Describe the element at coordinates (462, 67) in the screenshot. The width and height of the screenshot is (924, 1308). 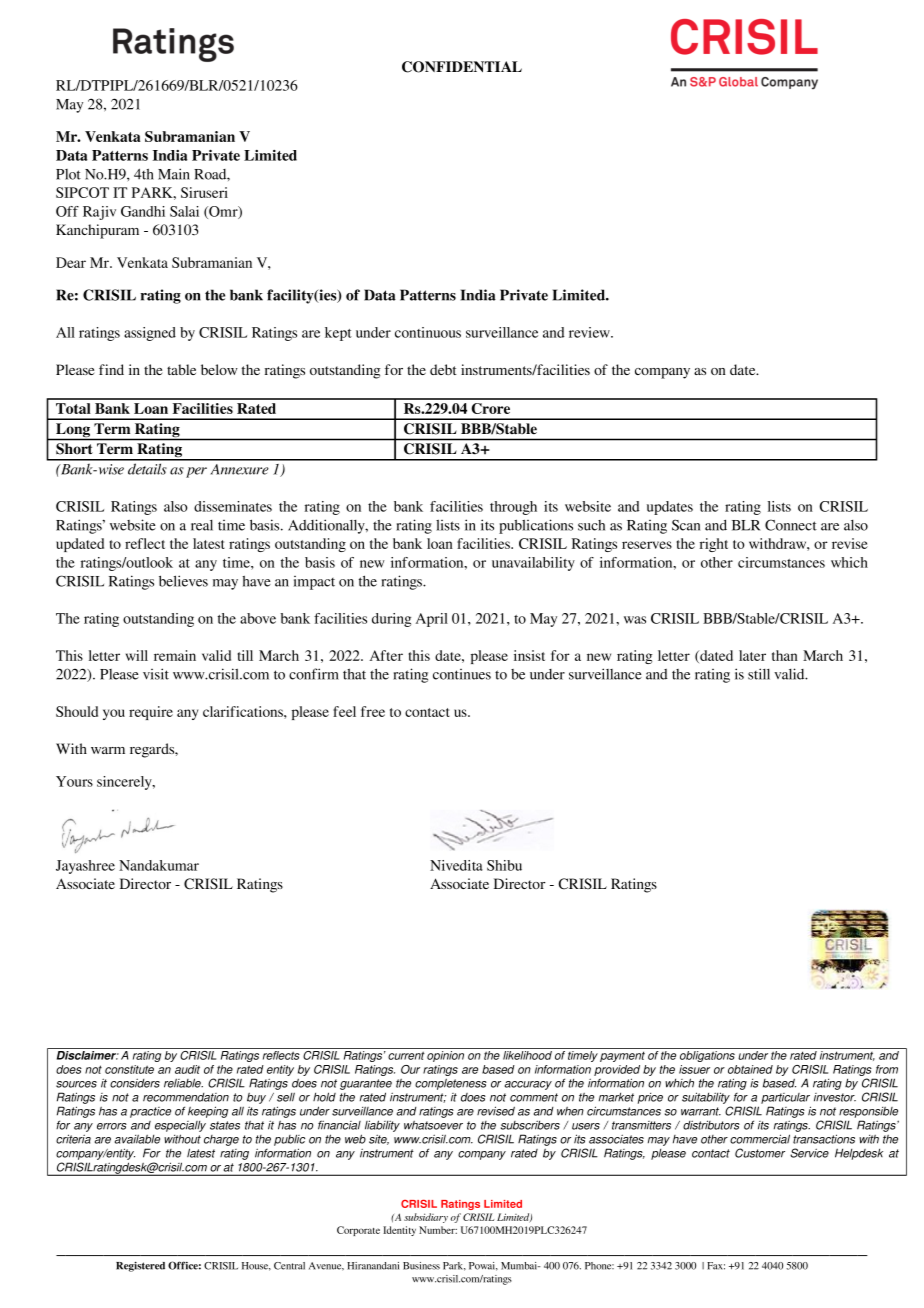
I see `CONFIDENTIAL` at that location.
